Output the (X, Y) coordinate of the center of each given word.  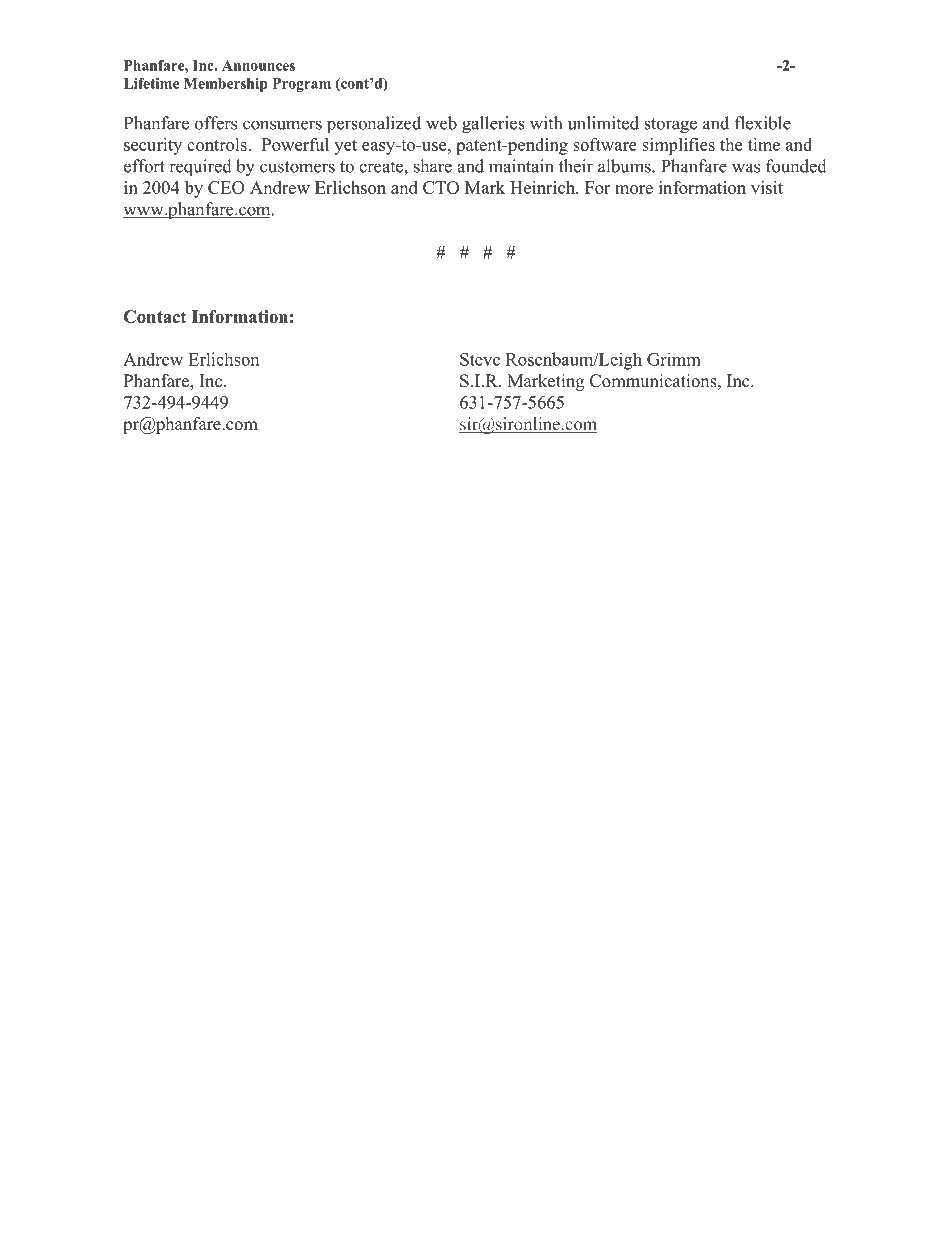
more (634, 189)
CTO (441, 187)
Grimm (674, 359)
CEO (226, 187)
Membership (226, 85)
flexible (763, 123)
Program (302, 85)
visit (767, 187)
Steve (480, 359)
